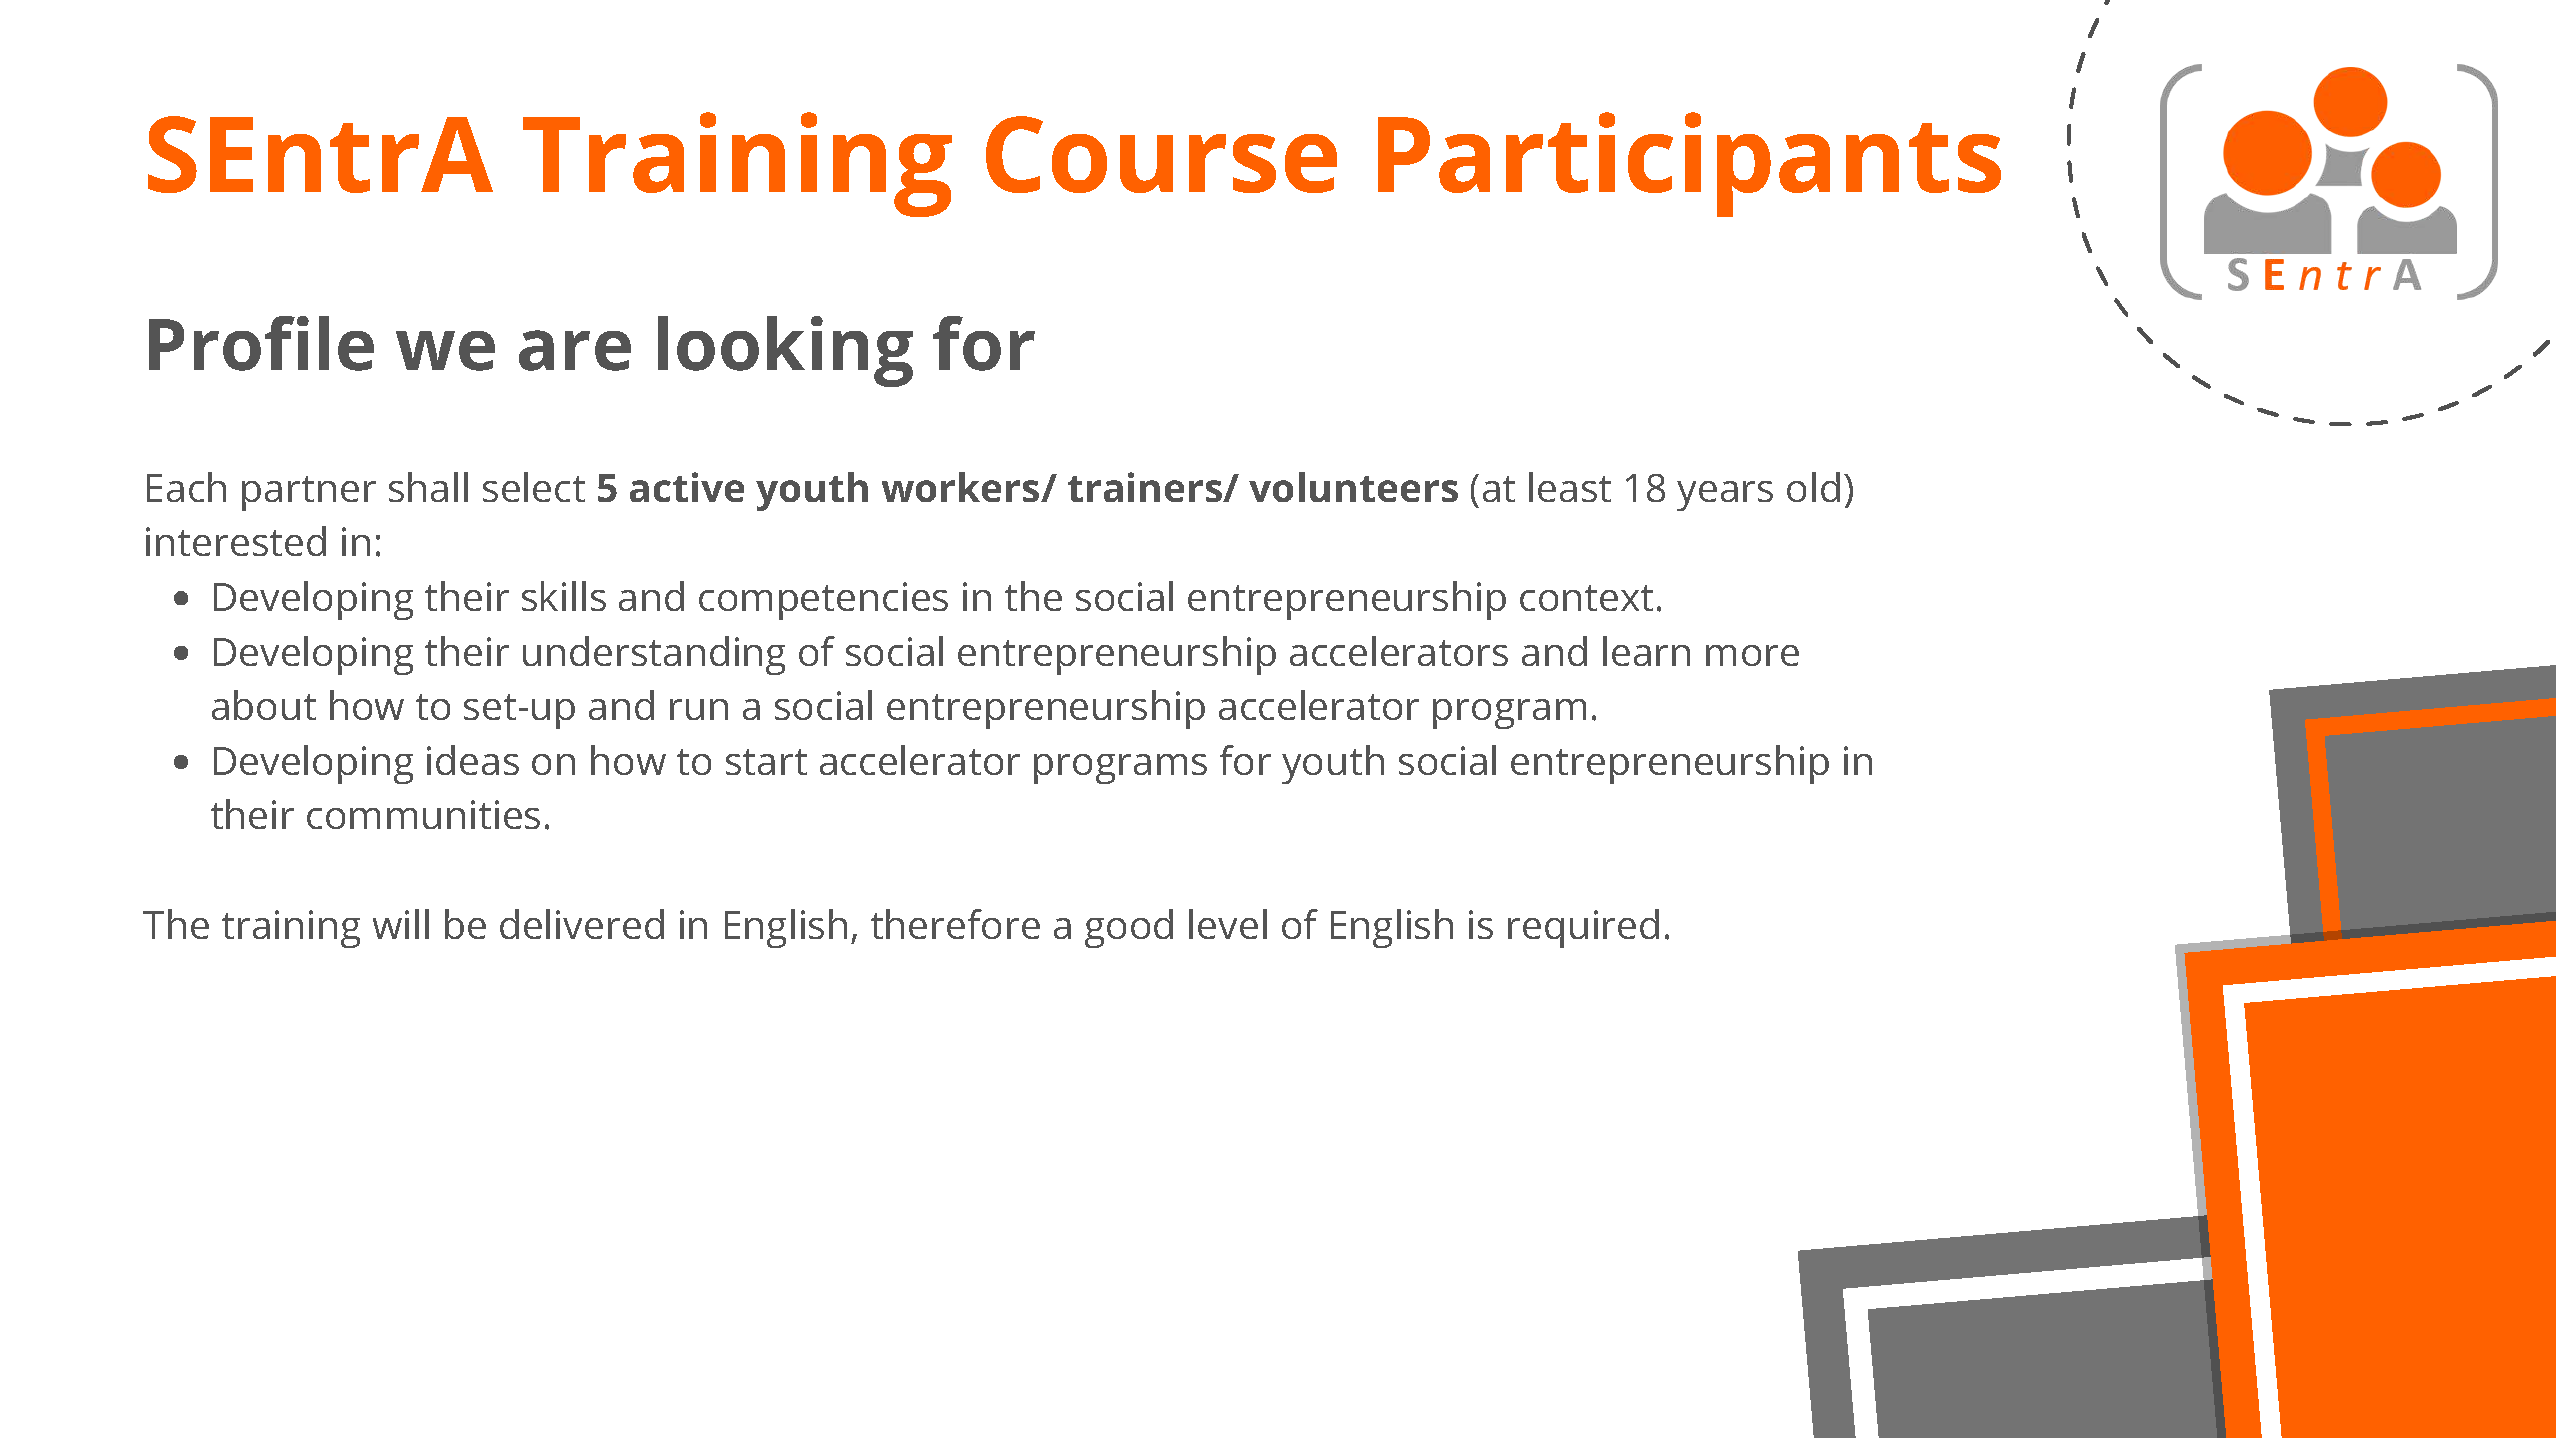  I want to click on workers, so click(962, 487).
